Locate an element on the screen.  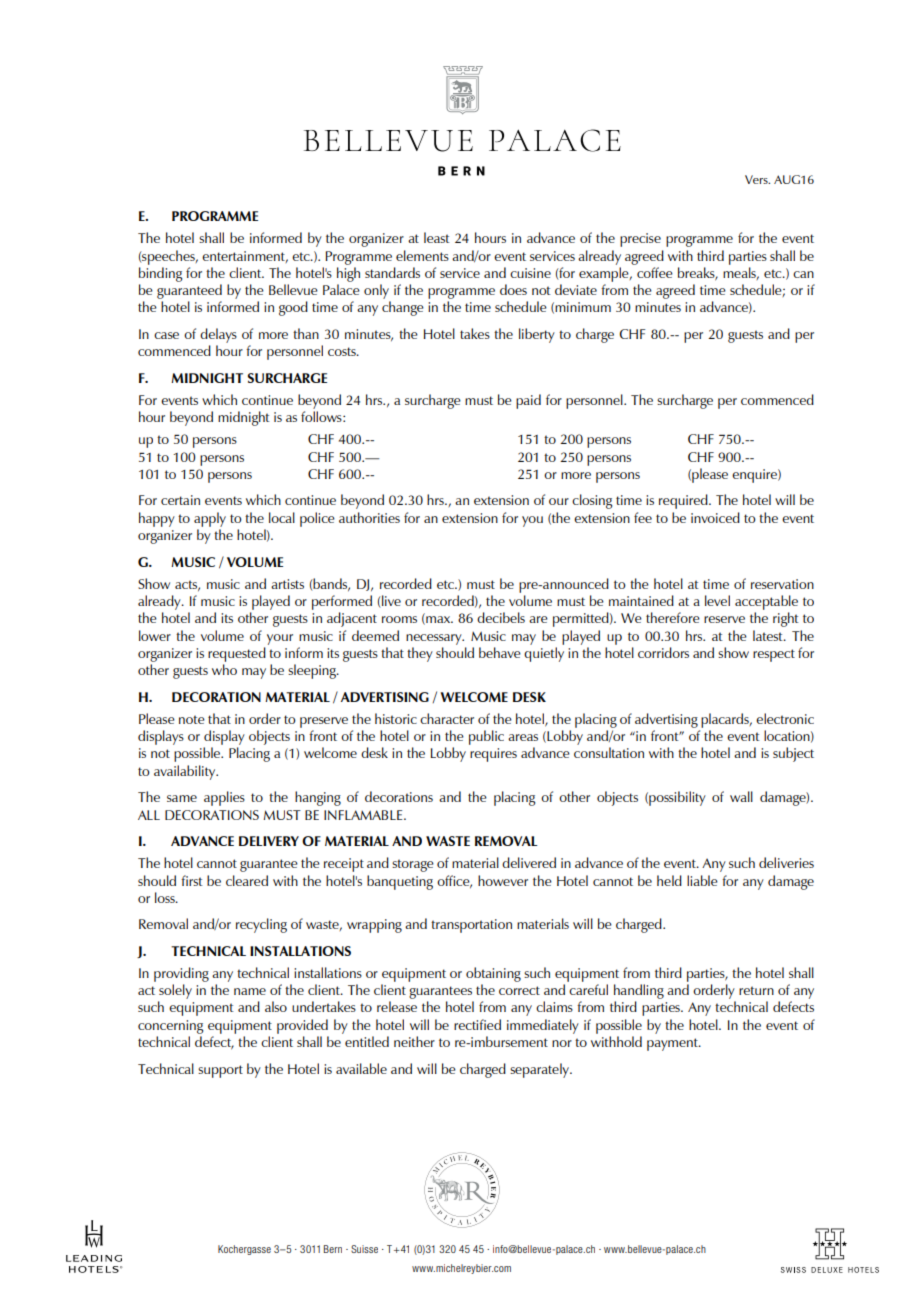
public is located at coordinates (486, 737).
